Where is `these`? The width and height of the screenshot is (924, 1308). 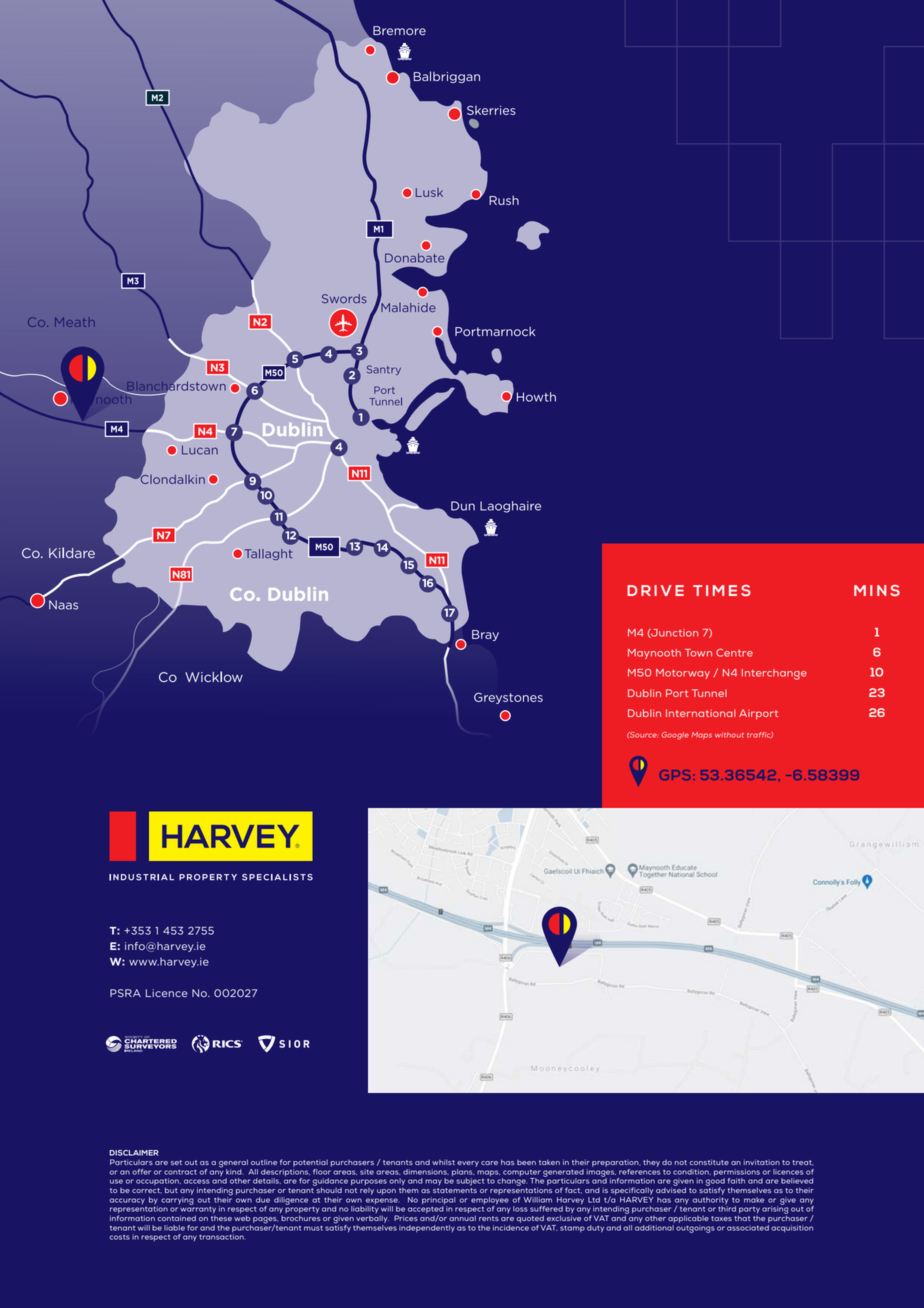
these is located at coordinates (221, 1218).
